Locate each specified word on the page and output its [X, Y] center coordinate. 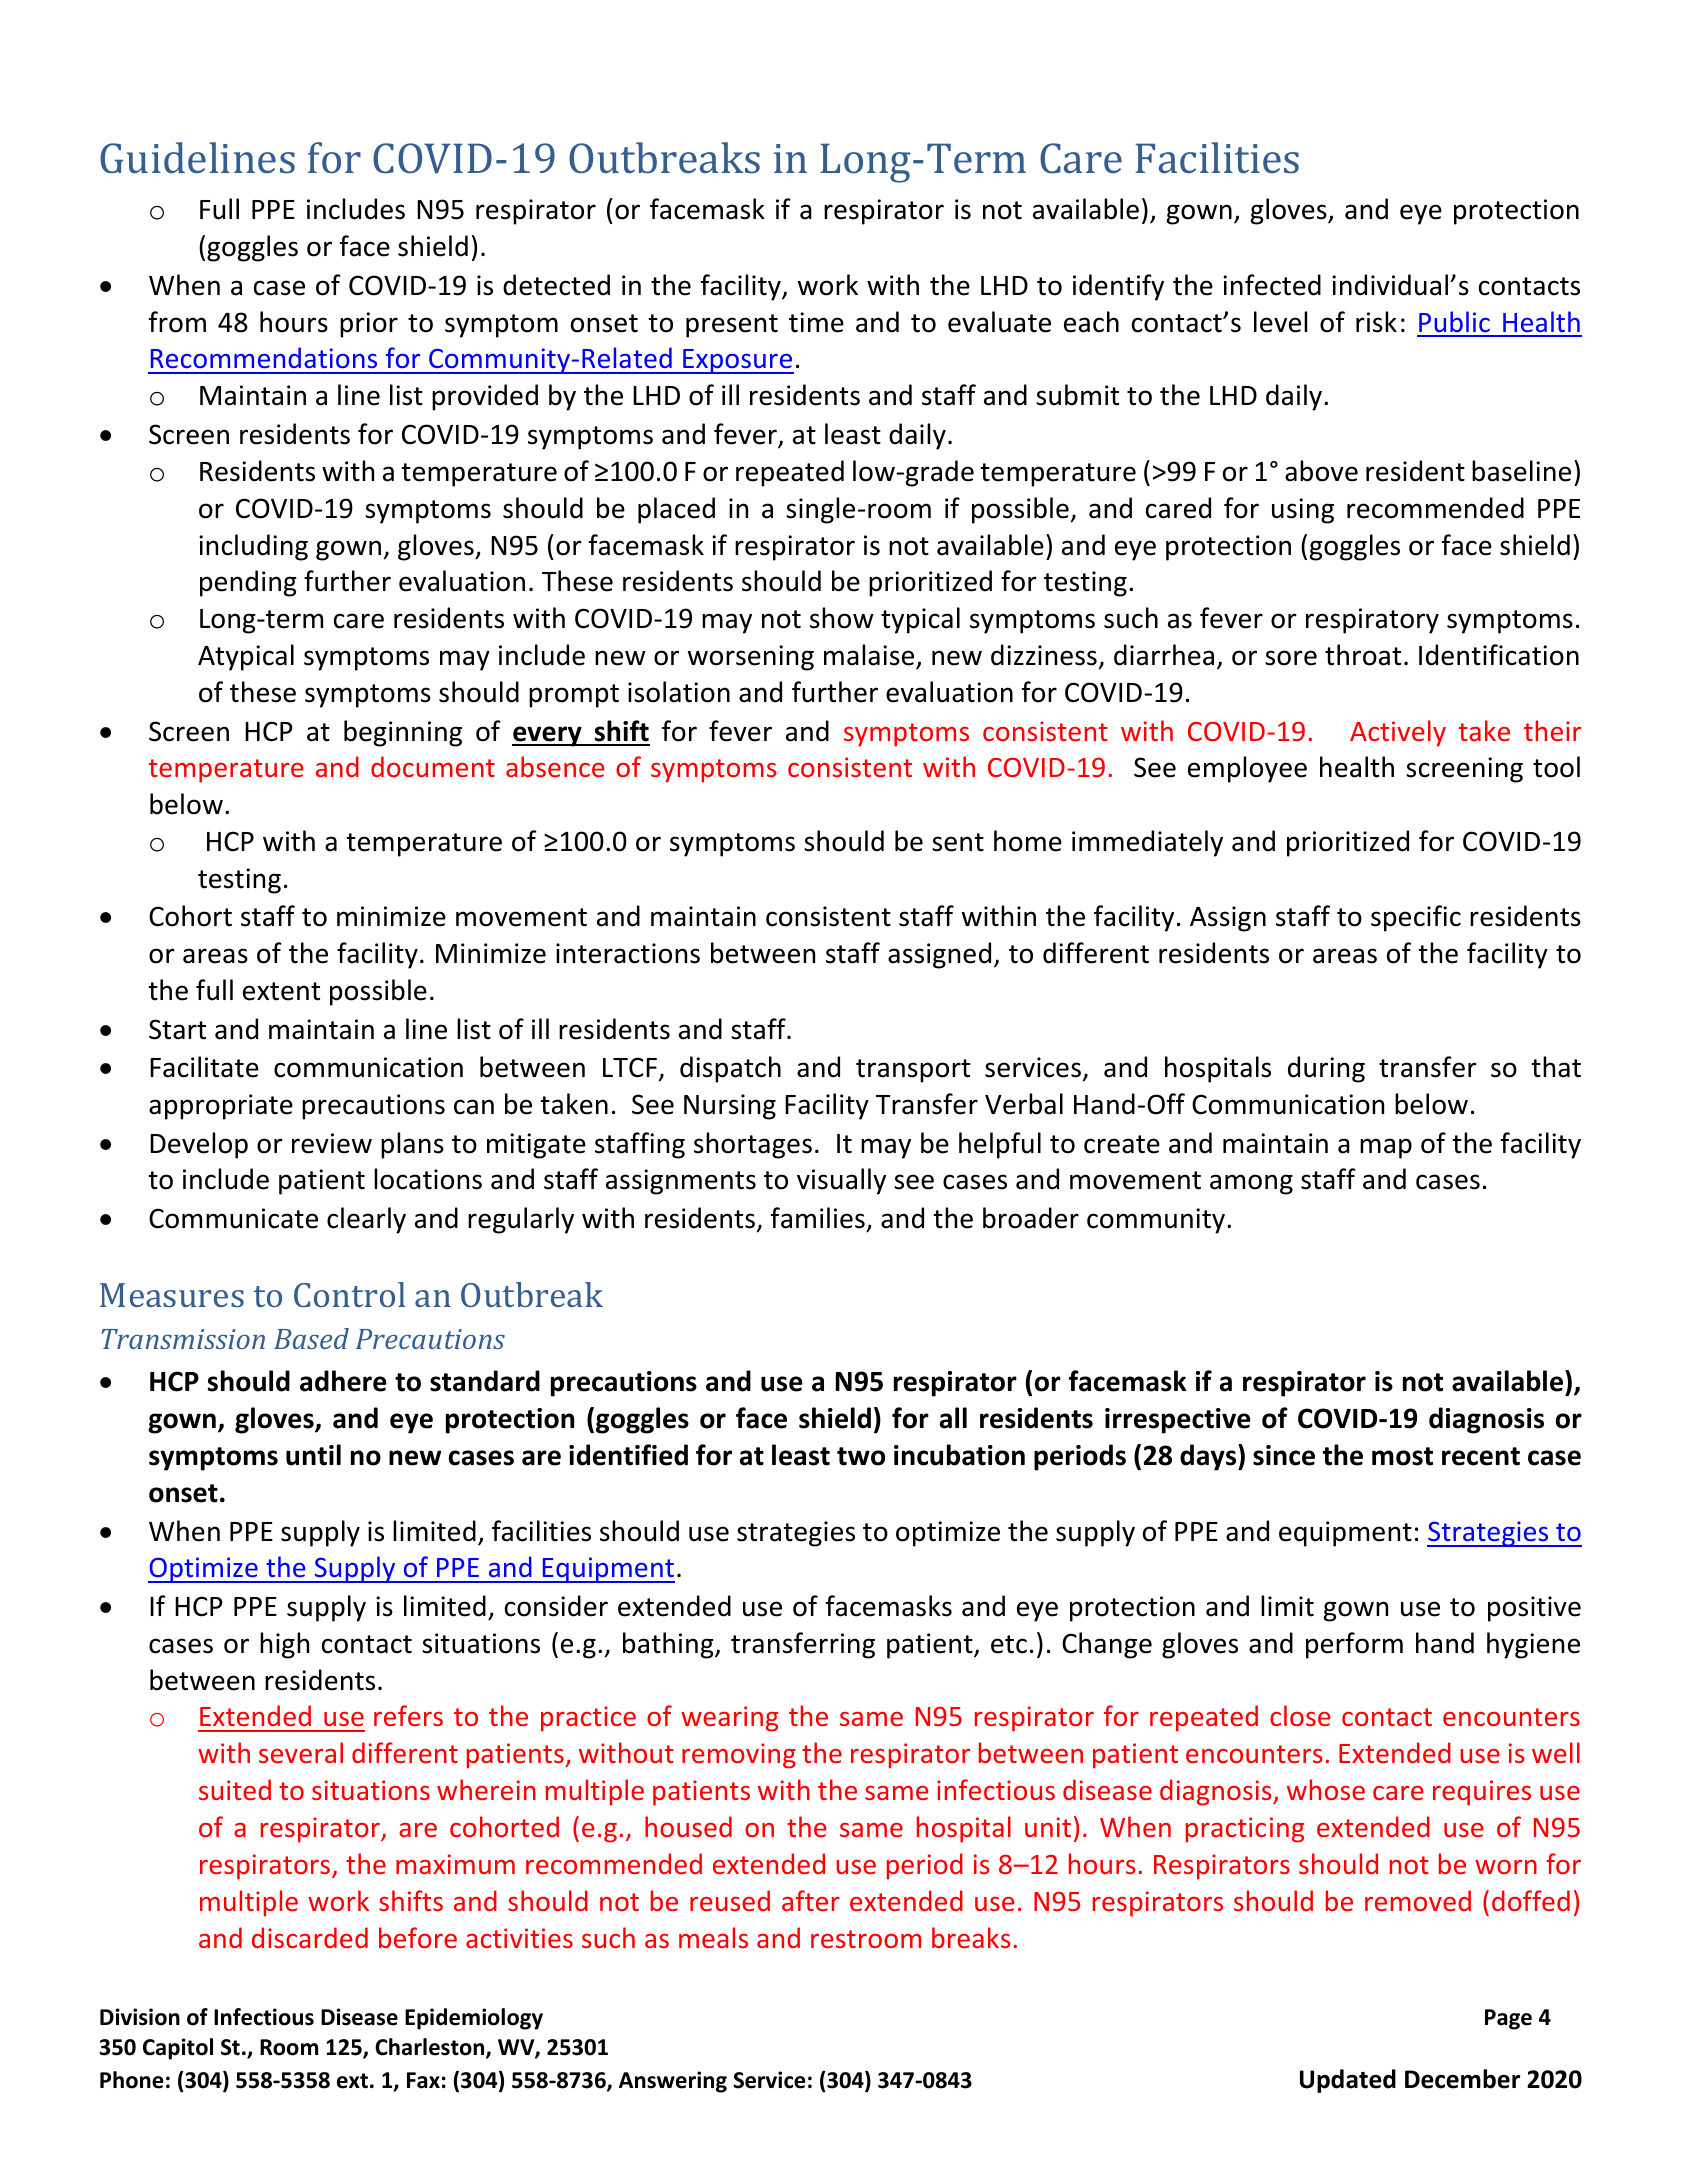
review [332, 1143]
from [177, 322]
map [1386, 1148]
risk [1376, 322]
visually [841, 1181]
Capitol [178, 2049]
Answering [673, 2082]
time [816, 322]
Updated [1348, 2081]
